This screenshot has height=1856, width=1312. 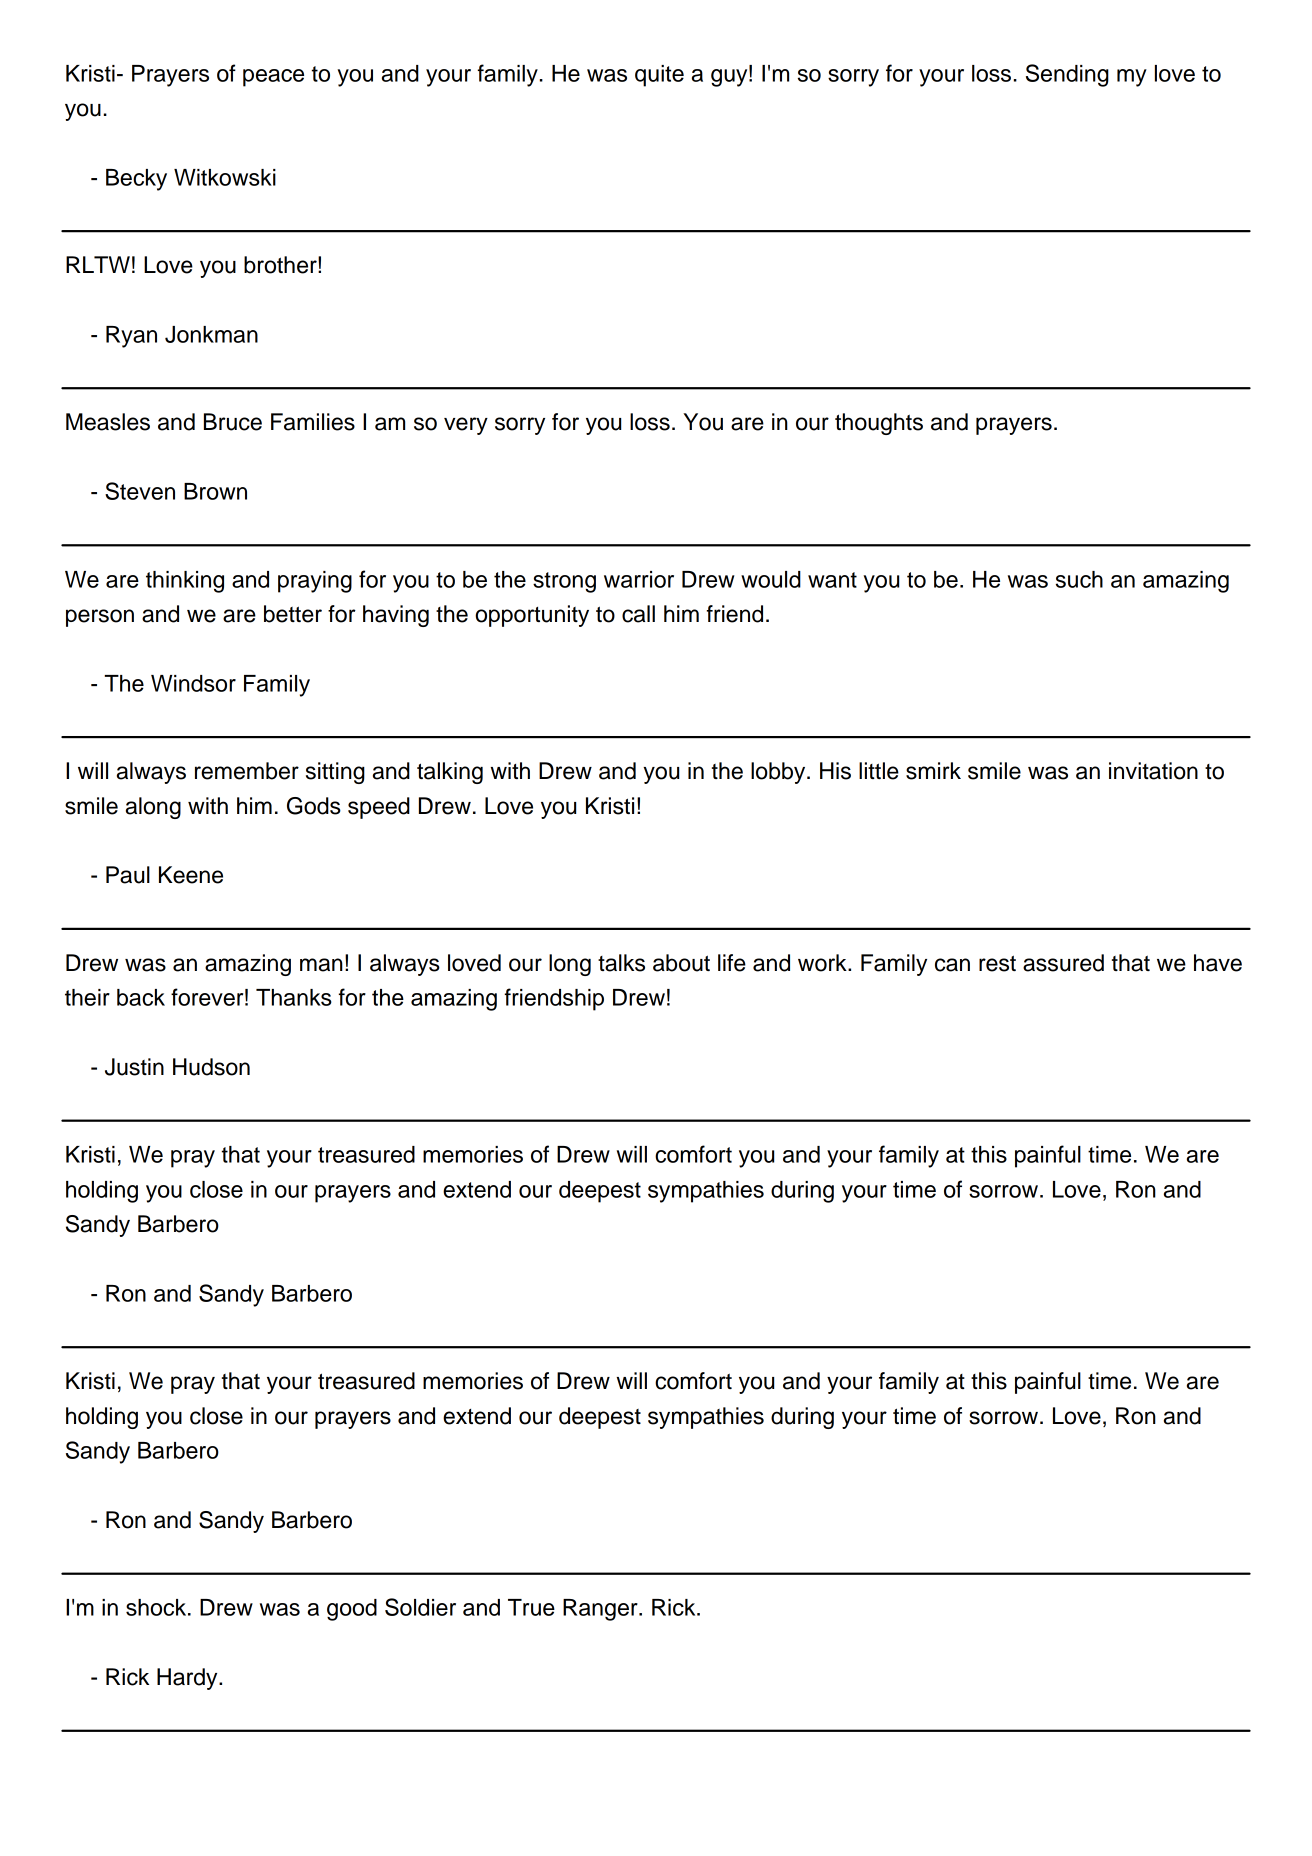 I want to click on assured, so click(x=1063, y=963).
